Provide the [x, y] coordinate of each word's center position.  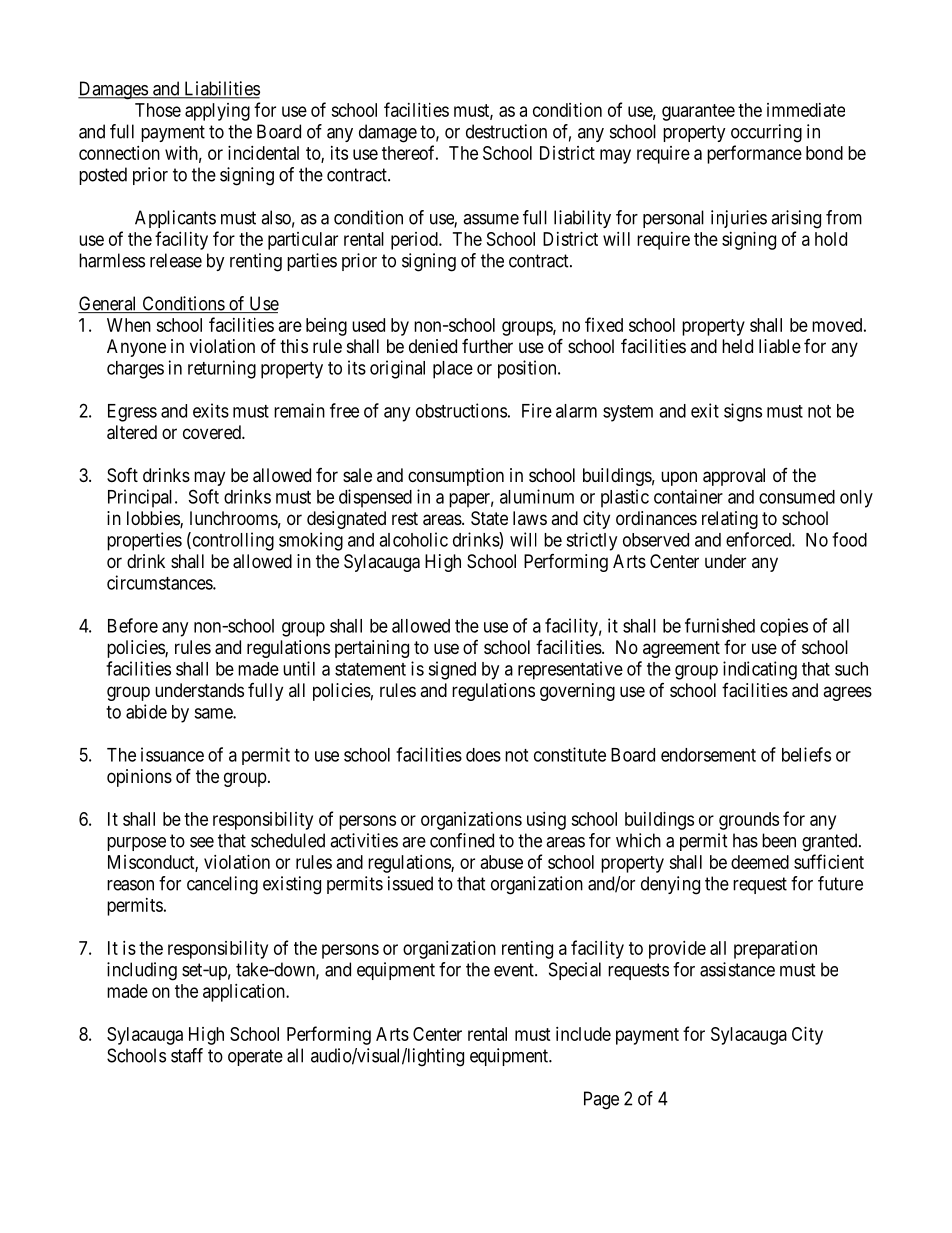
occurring [766, 133]
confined [462, 840]
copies [784, 627]
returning [222, 369]
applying [217, 112]
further [487, 346]
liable [780, 346]
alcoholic [413, 539]
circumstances [160, 582]
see [202, 842]
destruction [506, 131]
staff [187, 1055]
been [779, 840]
